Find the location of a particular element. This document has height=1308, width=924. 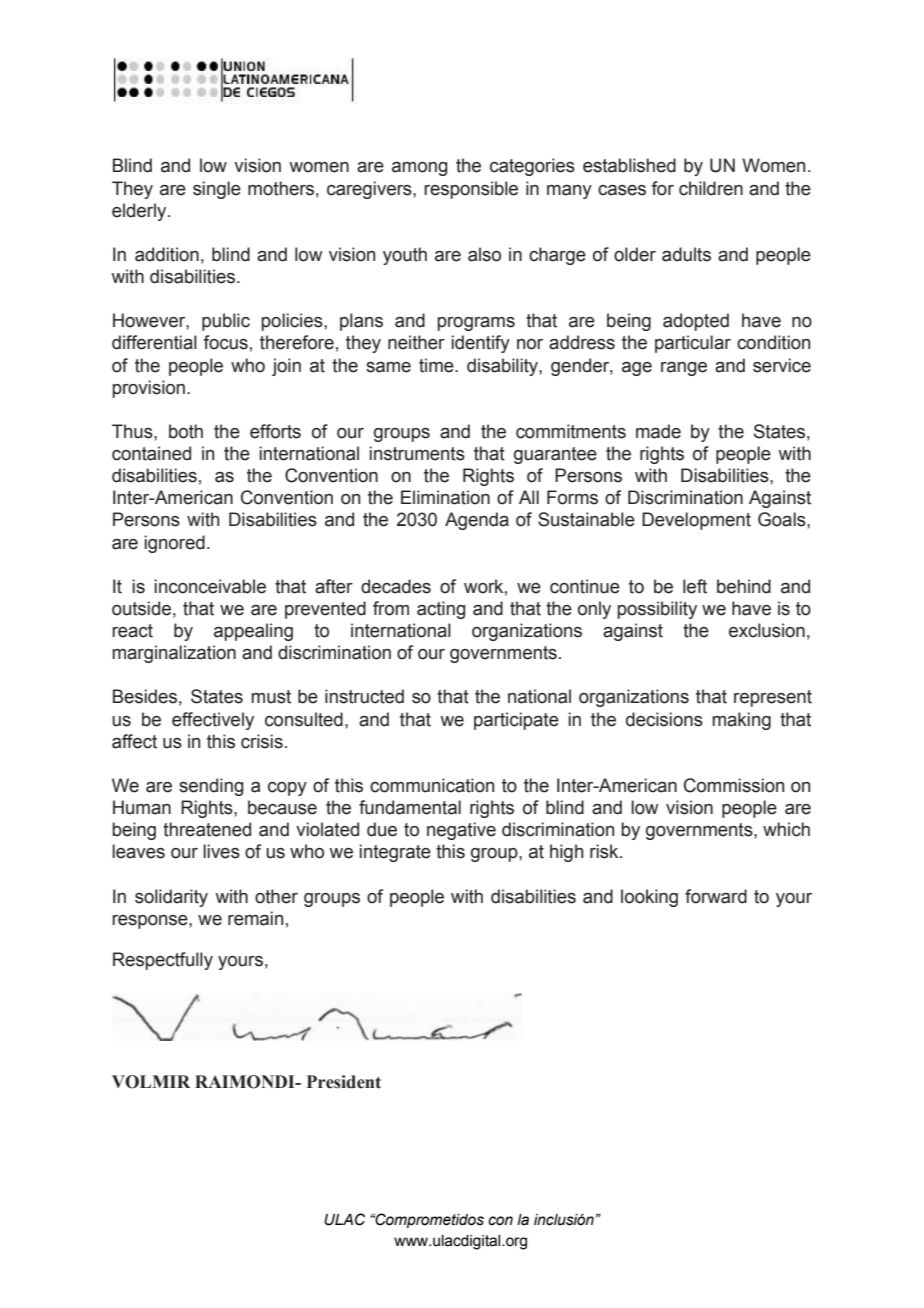

children is located at coordinates (711, 188).
